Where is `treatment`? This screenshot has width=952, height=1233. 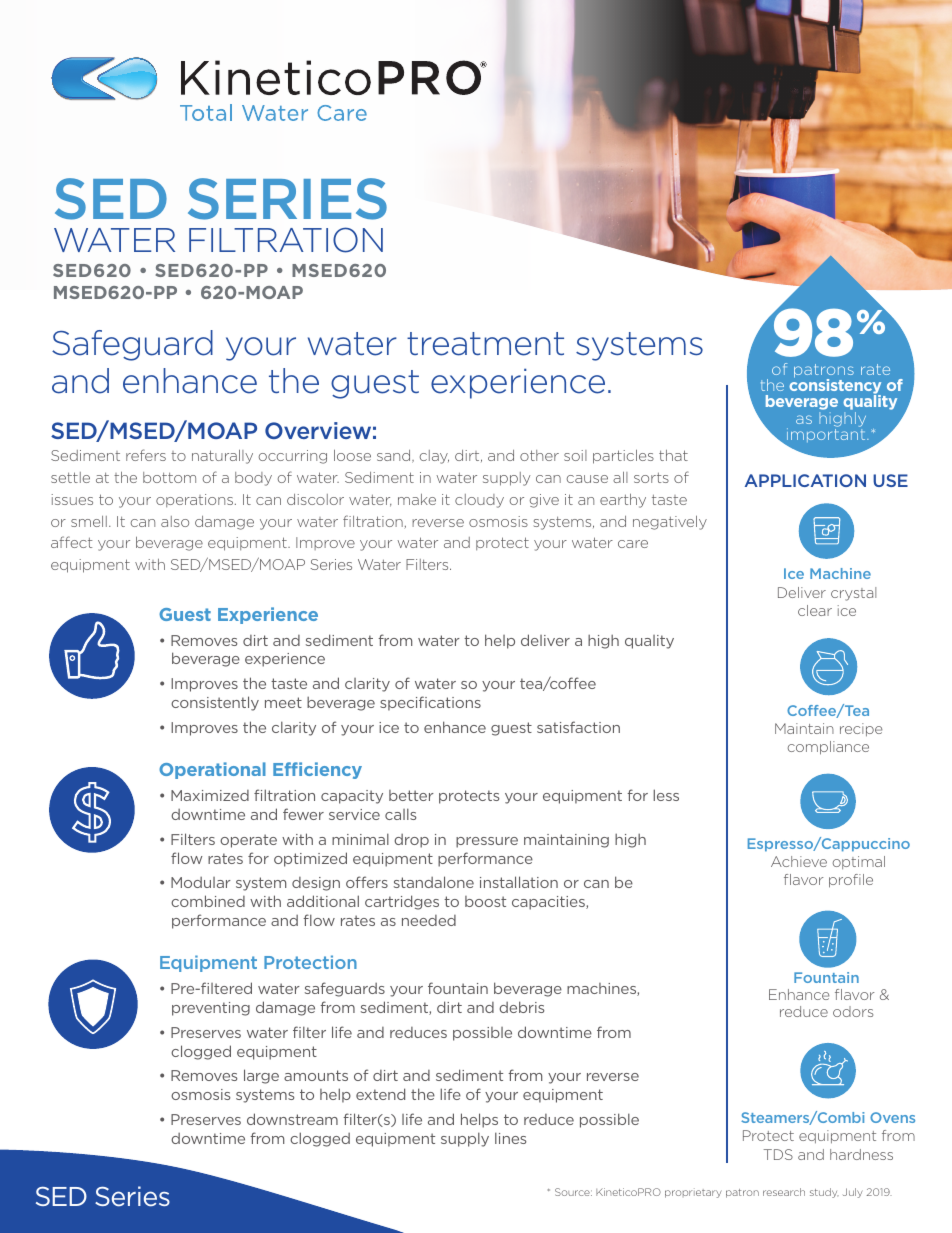 treatment is located at coordinates (485, 344).
